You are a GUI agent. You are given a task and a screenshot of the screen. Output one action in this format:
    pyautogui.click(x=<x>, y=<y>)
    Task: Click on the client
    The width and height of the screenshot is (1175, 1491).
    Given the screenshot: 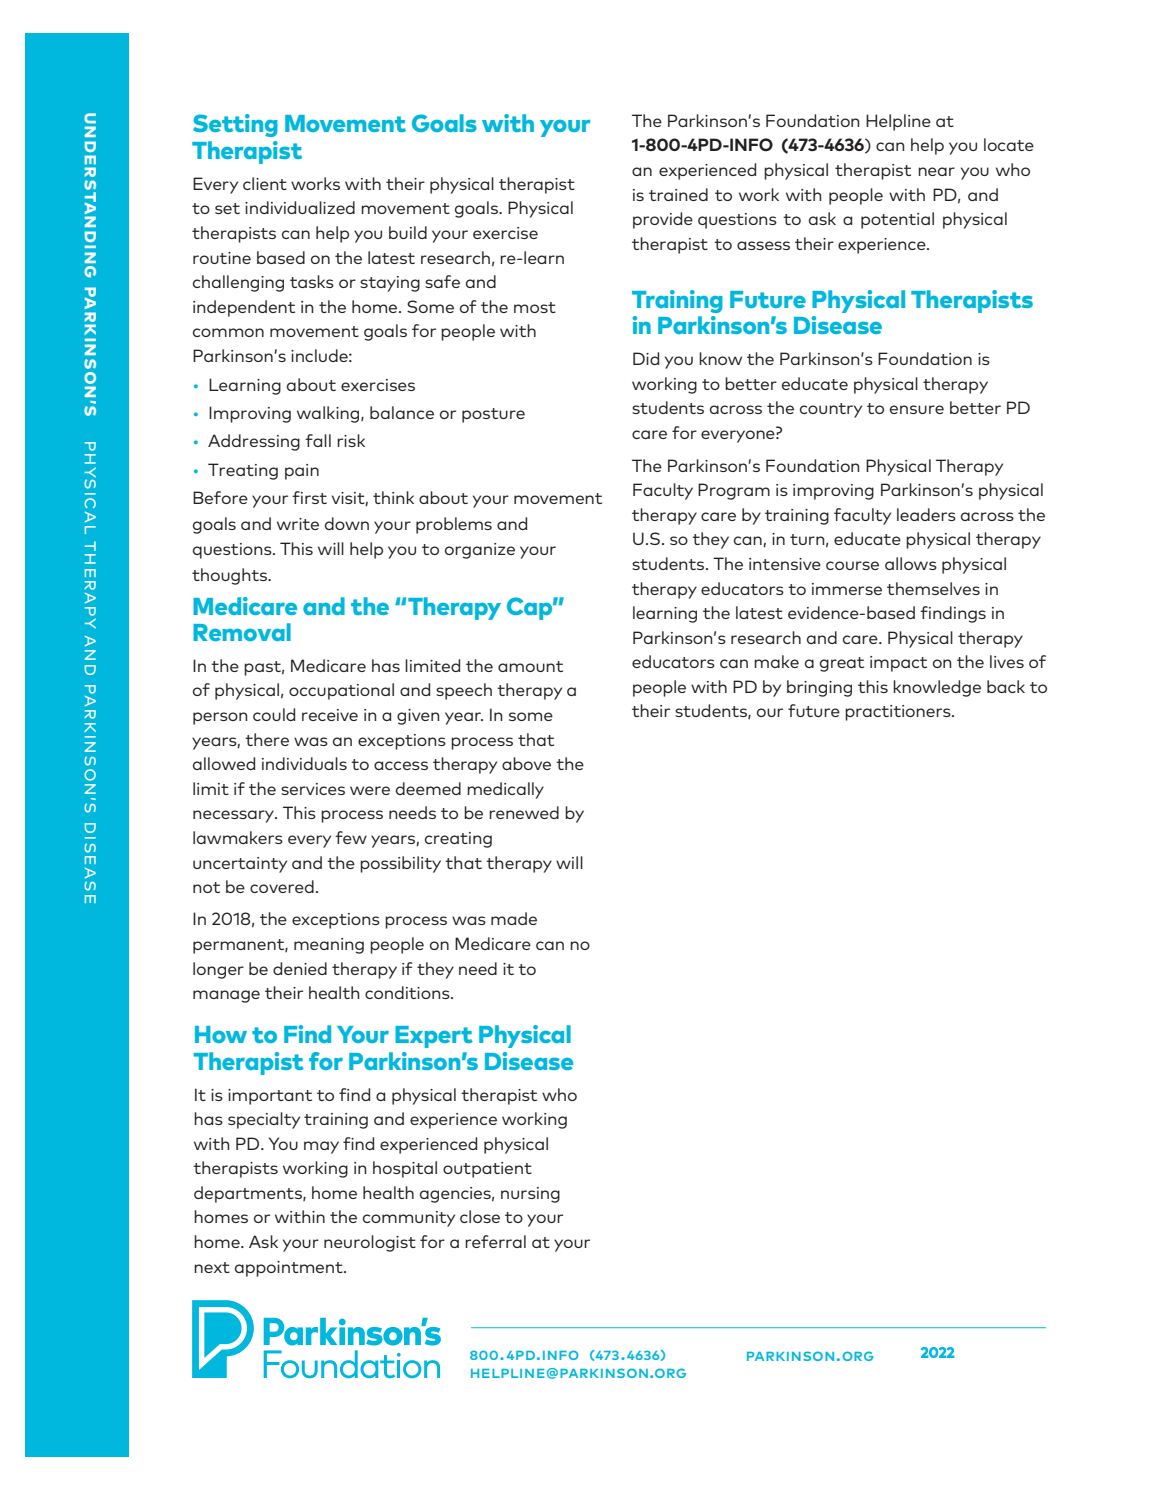 What is the action you would take?
    pyautogui.click(x=265, y=183)
